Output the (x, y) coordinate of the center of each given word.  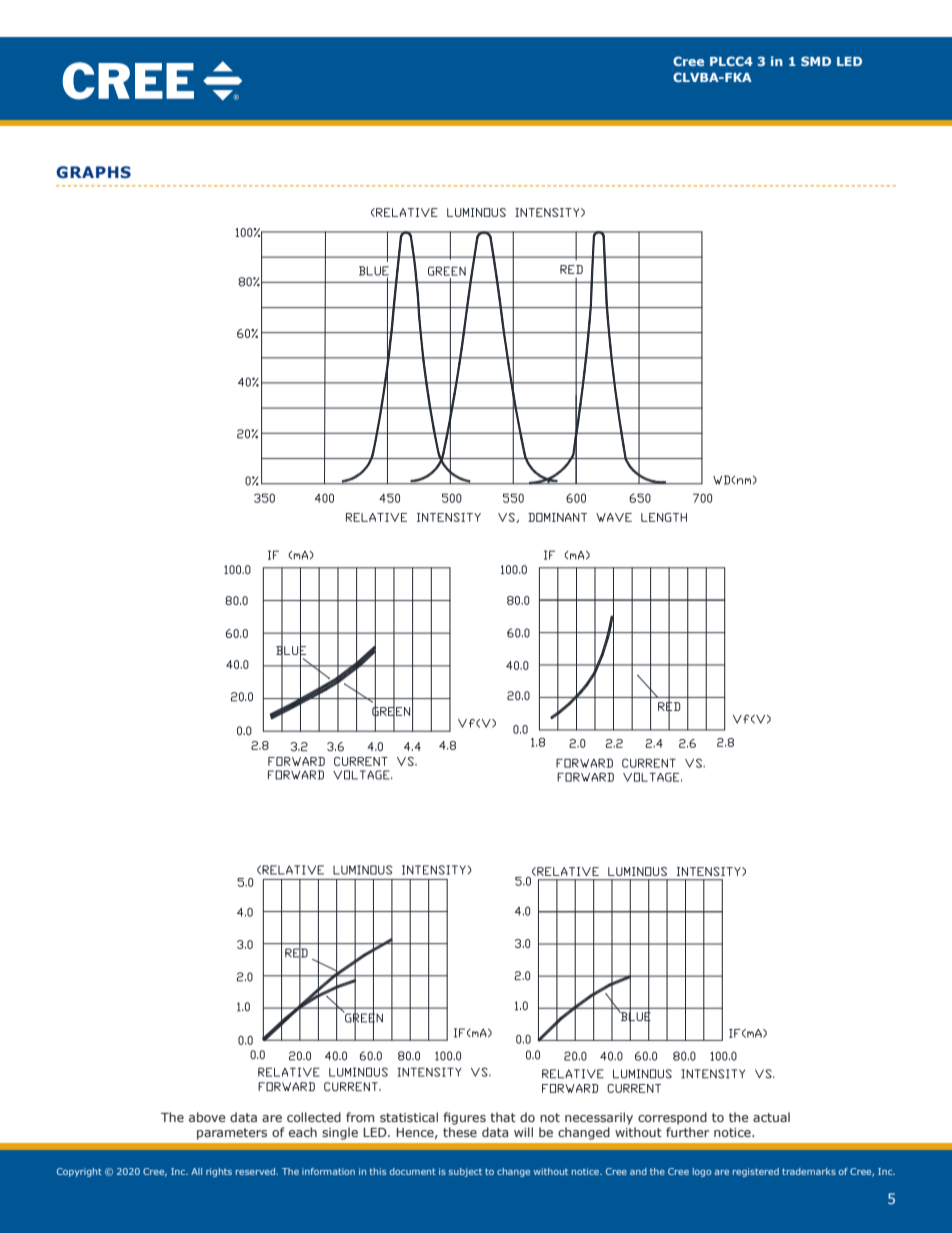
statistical (409, 1117)
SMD (816, 61)
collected (314, 1117)
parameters (232, 1134)
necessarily (599, 1118)
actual (771, 1117)
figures (464, 1118)
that (503, 1117)
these (460, 1132)
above (207, 1117)
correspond (672, 1118)
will (523, 1132)
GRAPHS (93, 172)
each (303, 1132)
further (687, 1132)
